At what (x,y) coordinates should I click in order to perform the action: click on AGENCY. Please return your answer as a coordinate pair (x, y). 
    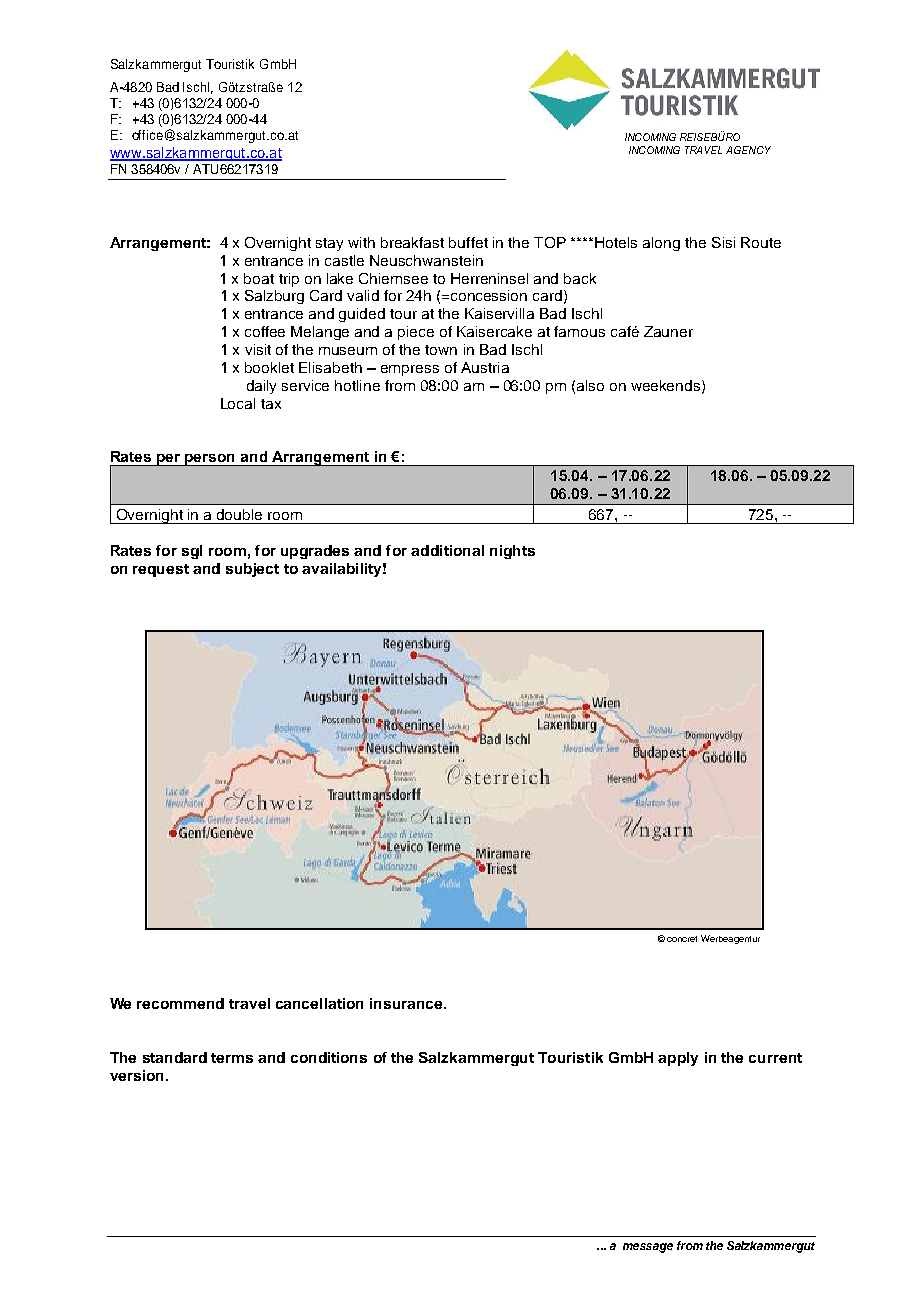
    Looking at the image, I should click on (748, 150).
